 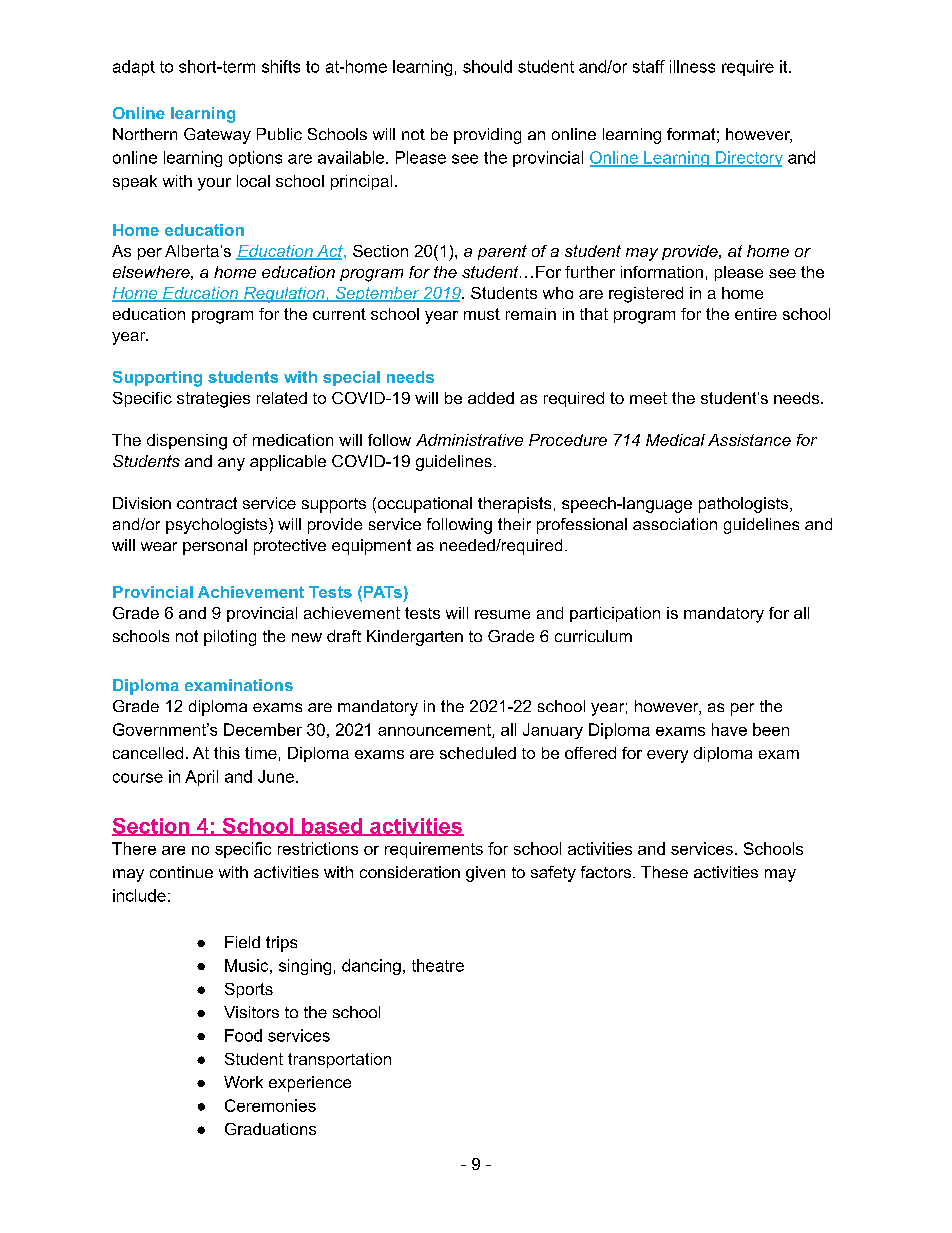 What do you see at coordinates (692, 66) in the screenshot?
I see `illness` at bounding box center [692, 66].
